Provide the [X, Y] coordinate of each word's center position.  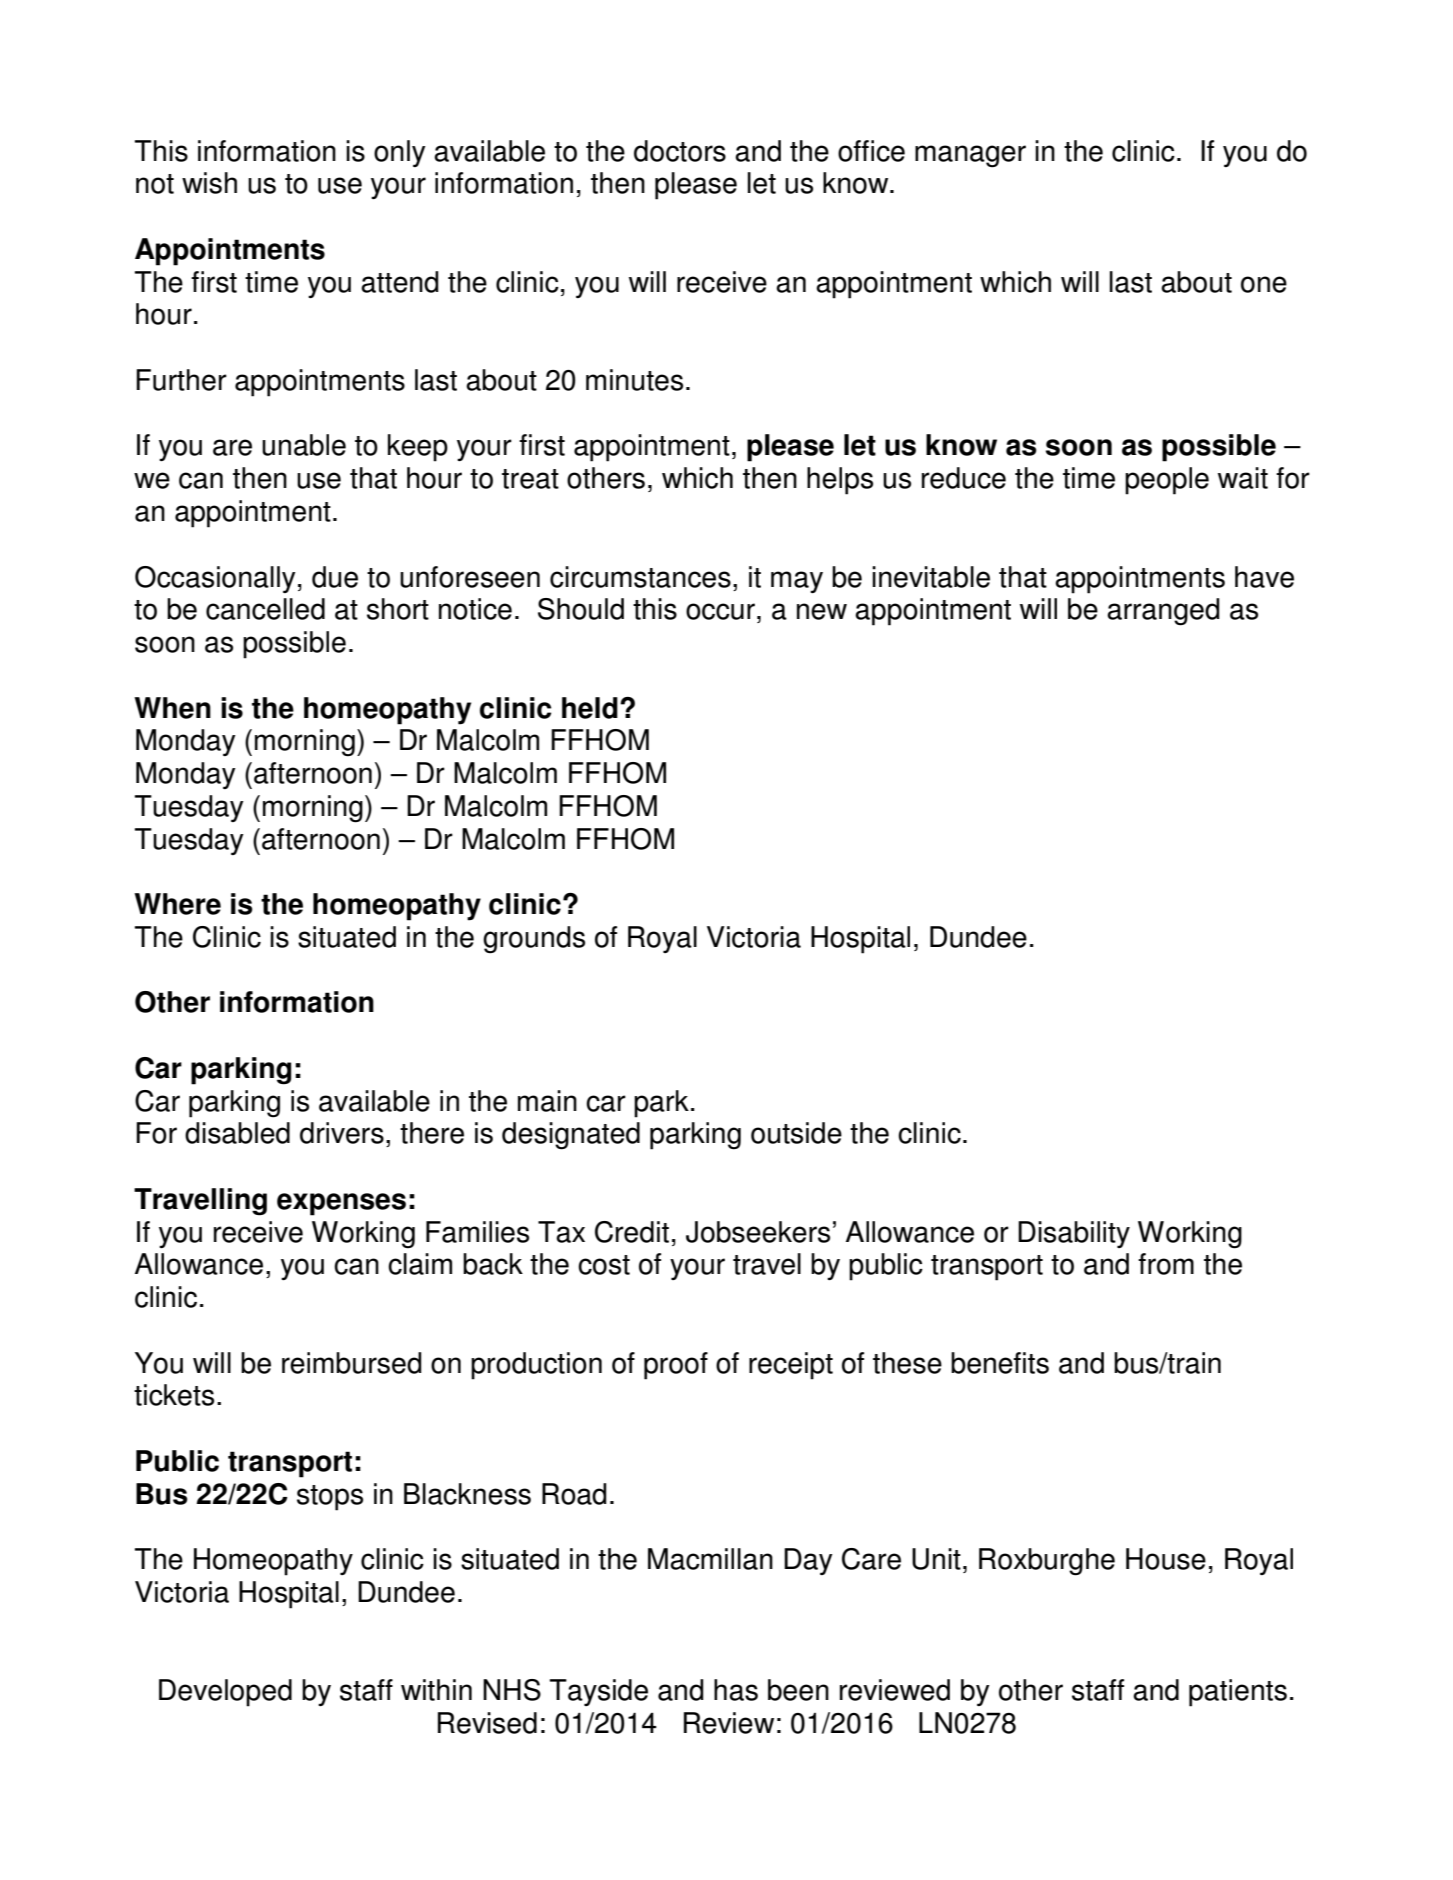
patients [1238, 1693]
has [736, 1690]
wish [209, 183]
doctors [680, 151]
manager [970, 156]
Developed [225, 1693]
